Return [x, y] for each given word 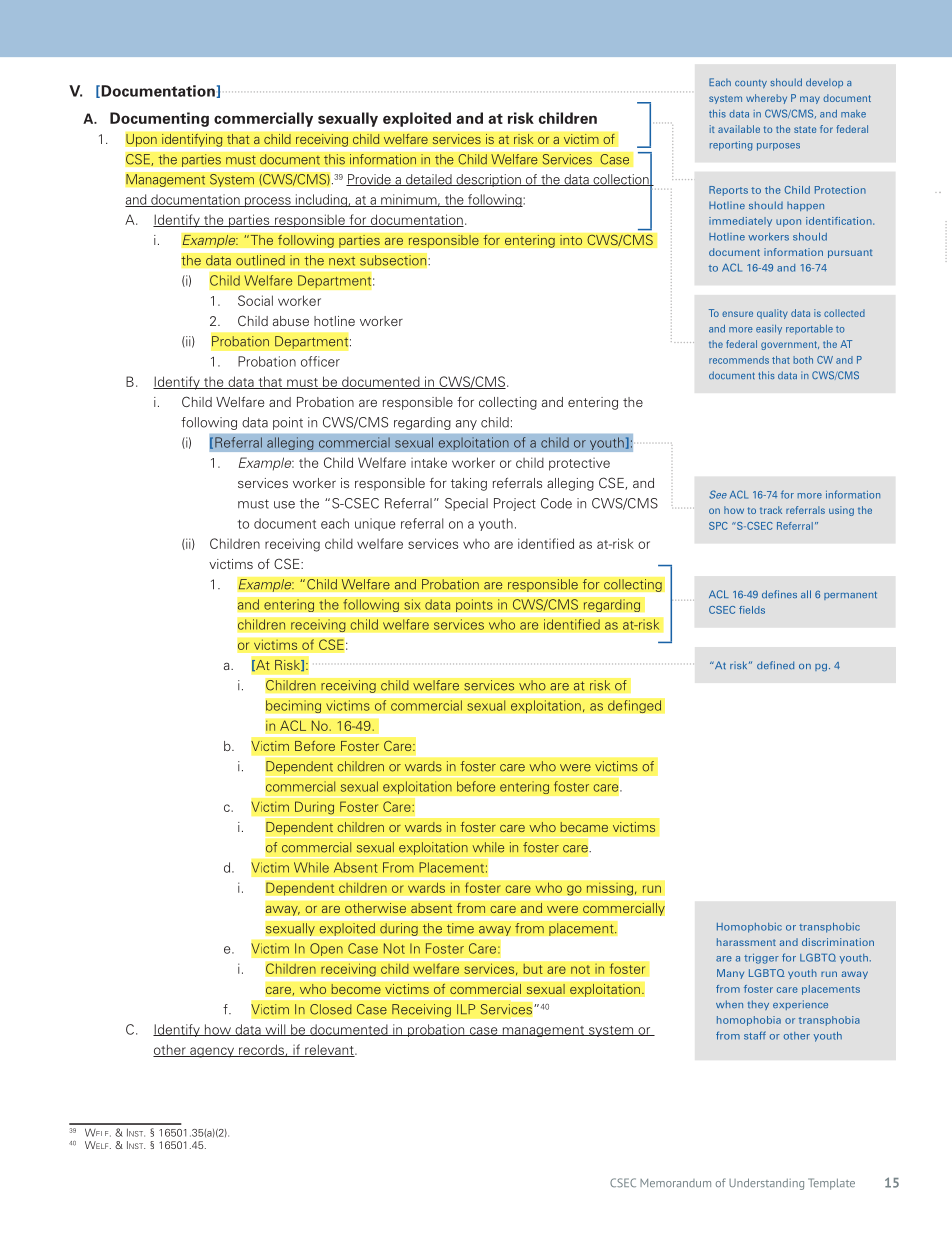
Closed [331, 1009]
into [571, 240]
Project [515, 504]
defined [775, 665]
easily [769, 329]
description [488, 180]
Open [326, 949]
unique [375, 524]
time [460, 928]
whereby [766, 99]
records [261, 1050]
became [584, 827]
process [267, 202]
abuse [291, 321]
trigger [761, 959]
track [771, 510]
